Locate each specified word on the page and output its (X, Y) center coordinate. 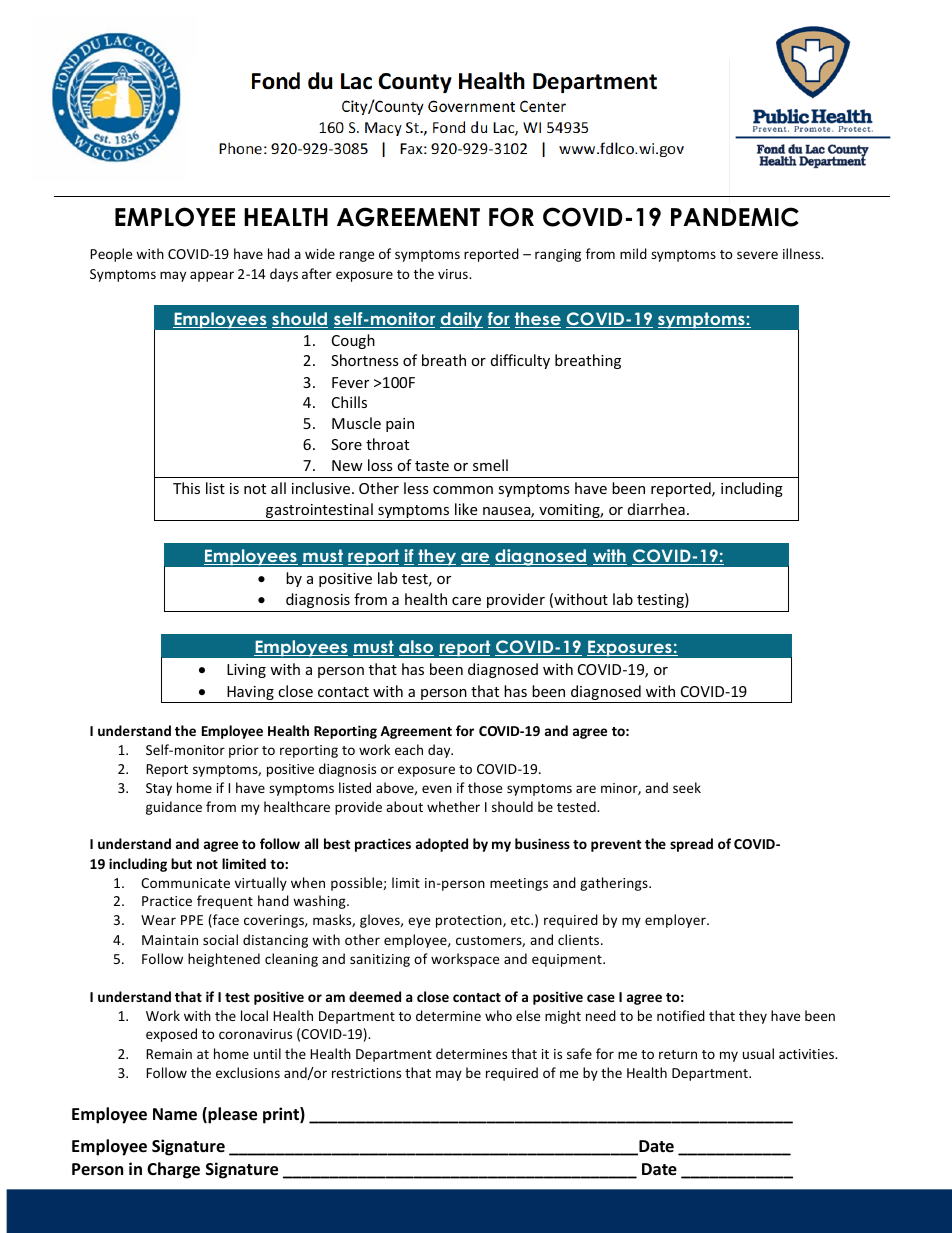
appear (212, 276)
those (485, 787)
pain (400, 425)
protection (470, 921)
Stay (159, 789)
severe (757, 255)
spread (691, 845)
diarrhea (656, 509)
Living (246, 671)
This (186, 488)
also (416, 648)
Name (175, 1114)
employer (676, 921)
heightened (224, 960)
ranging (558, 255)
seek (687, 787)
